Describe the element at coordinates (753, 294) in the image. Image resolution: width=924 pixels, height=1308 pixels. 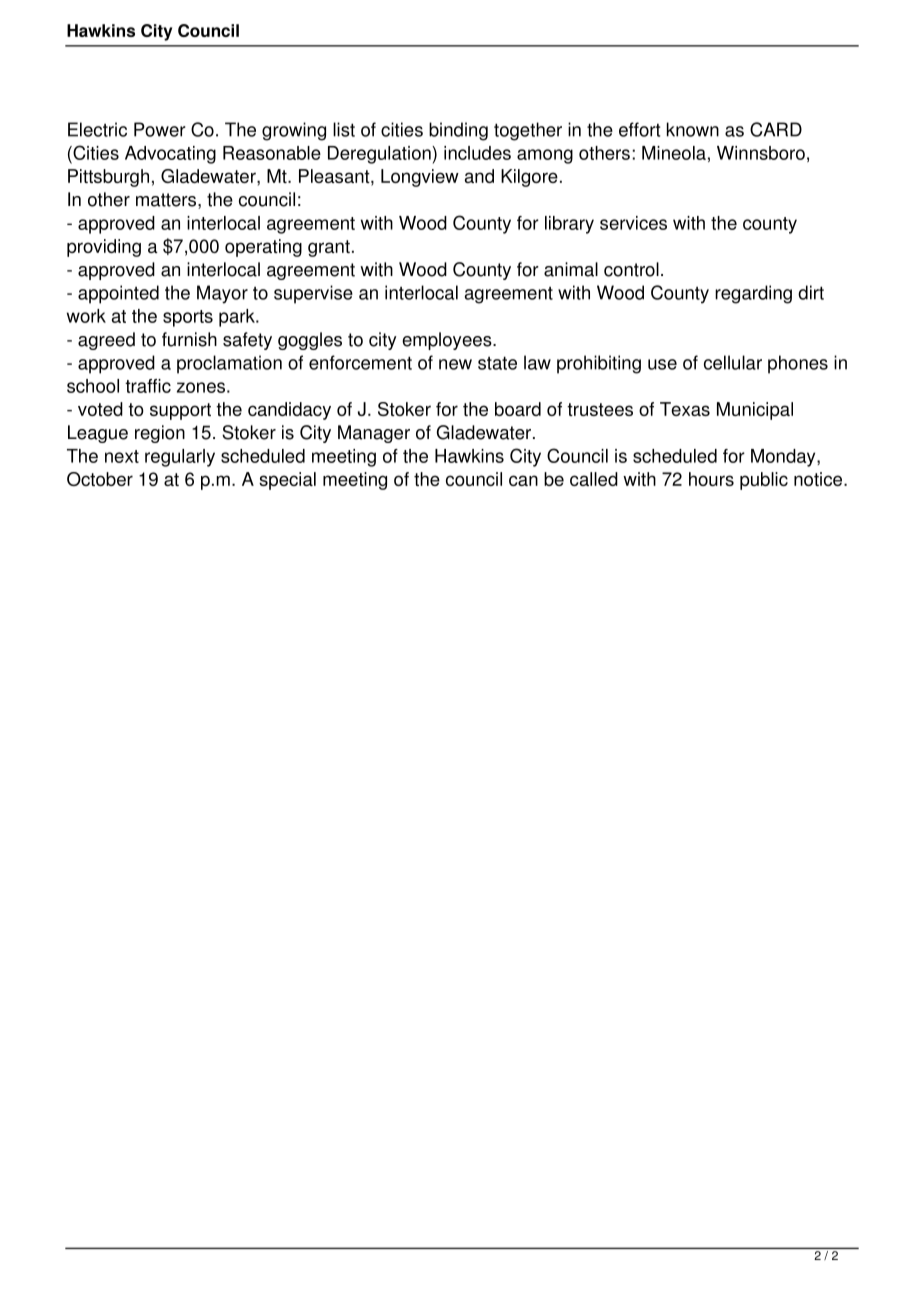
I see `regarding` at that location.
